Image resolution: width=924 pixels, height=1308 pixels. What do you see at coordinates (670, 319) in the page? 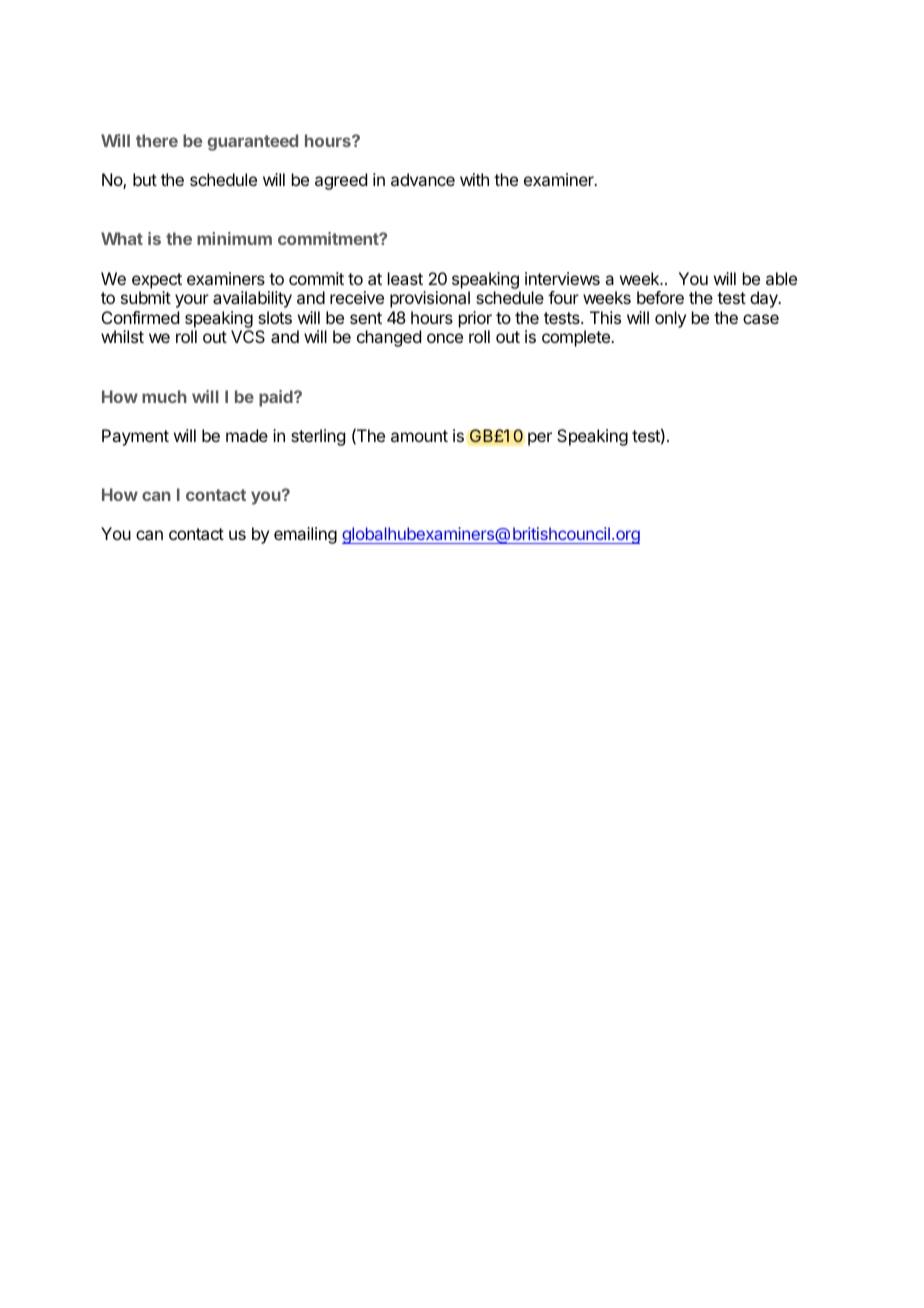
I see `only` at bounding box center [670, 319].
